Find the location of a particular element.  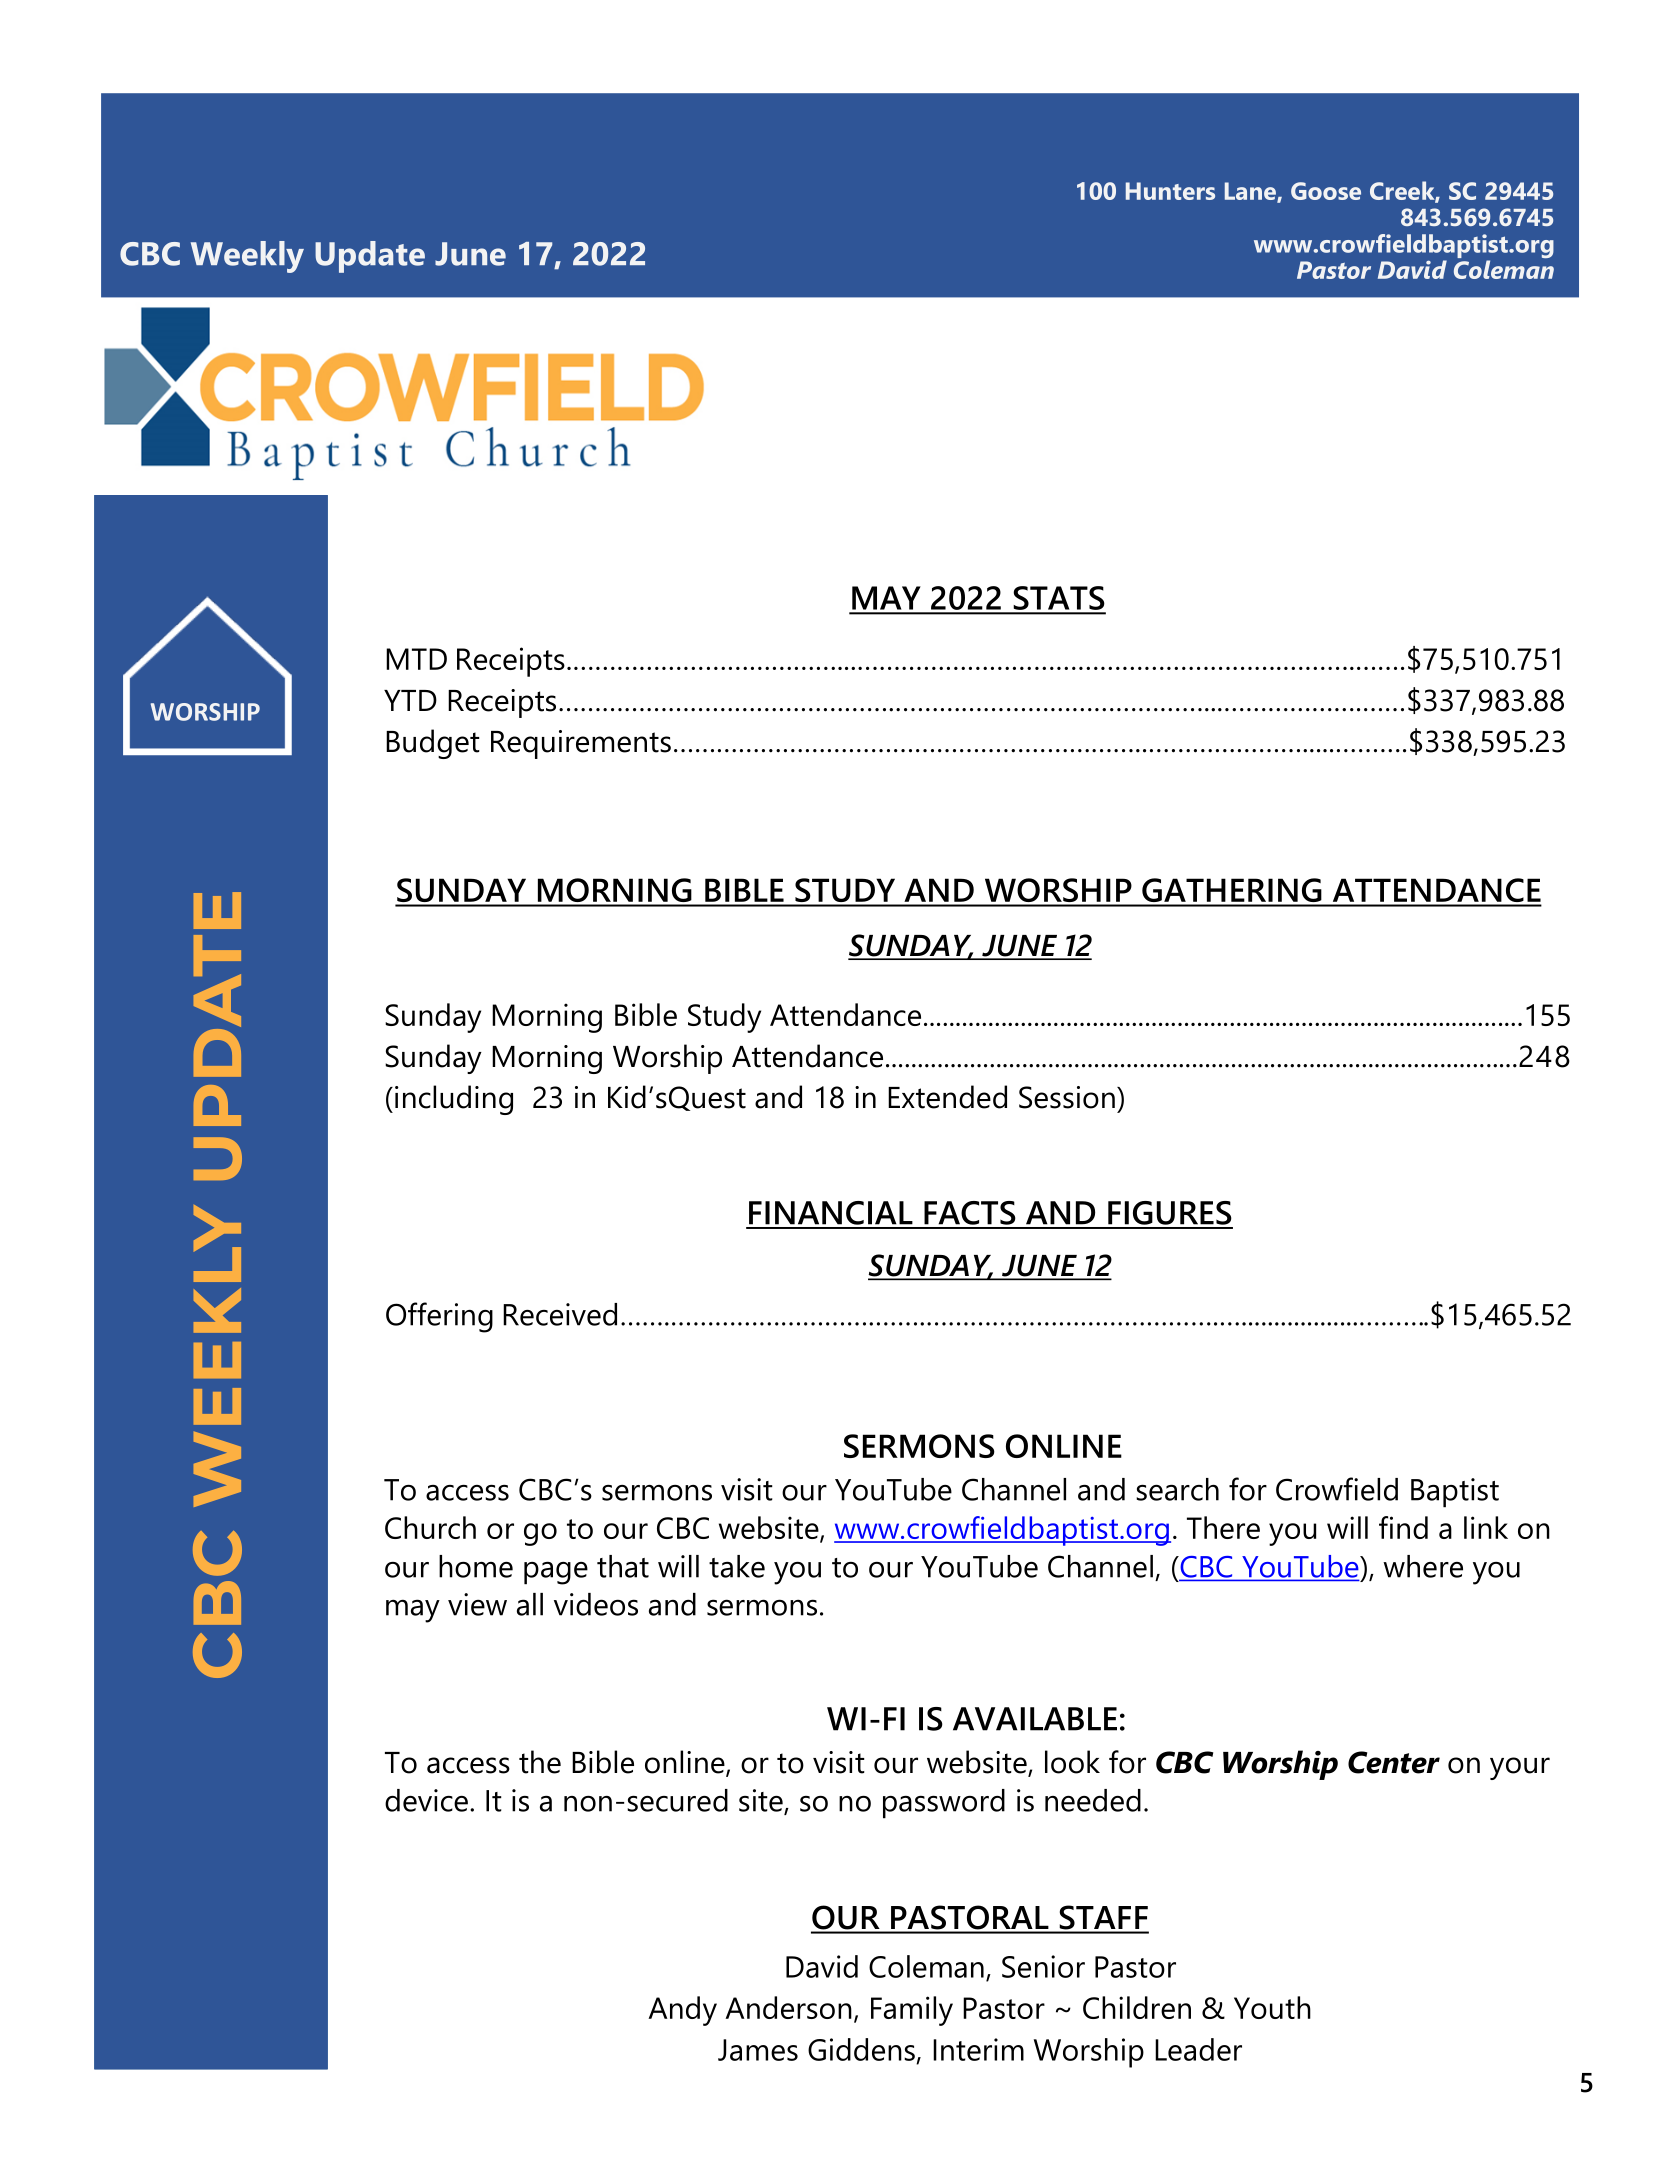

Andy is located at coordinates (682, 2011).
